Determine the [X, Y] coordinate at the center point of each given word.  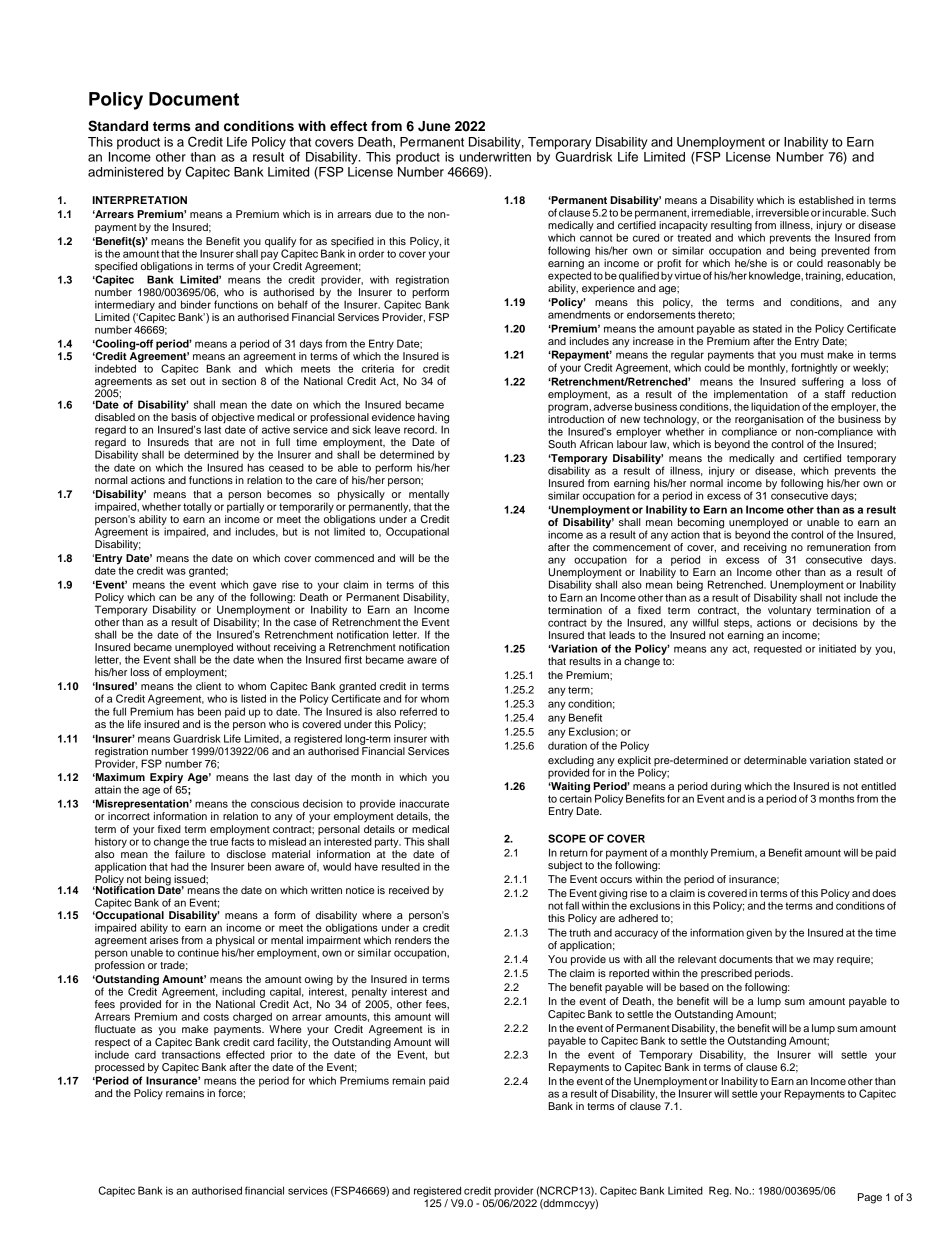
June [434, 126]
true [219, 842]
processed [120, 1068]
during [726, 787]
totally [197, 507]
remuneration [838, 547]
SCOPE [567, 838]
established [826, 200]
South [562, 444]
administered [125, 172]
